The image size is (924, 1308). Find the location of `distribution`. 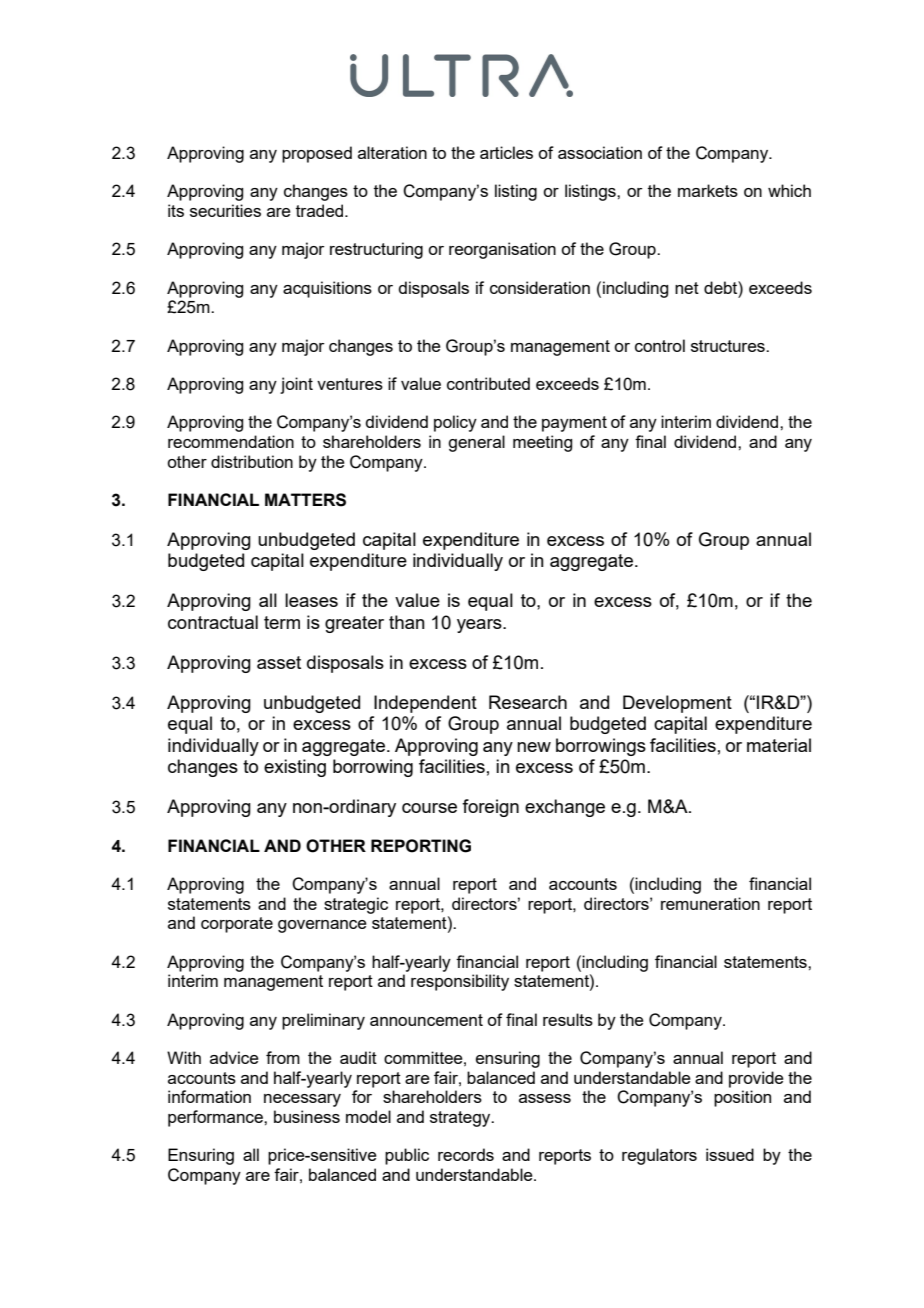

distribution is located at coordinates (252, 461).
